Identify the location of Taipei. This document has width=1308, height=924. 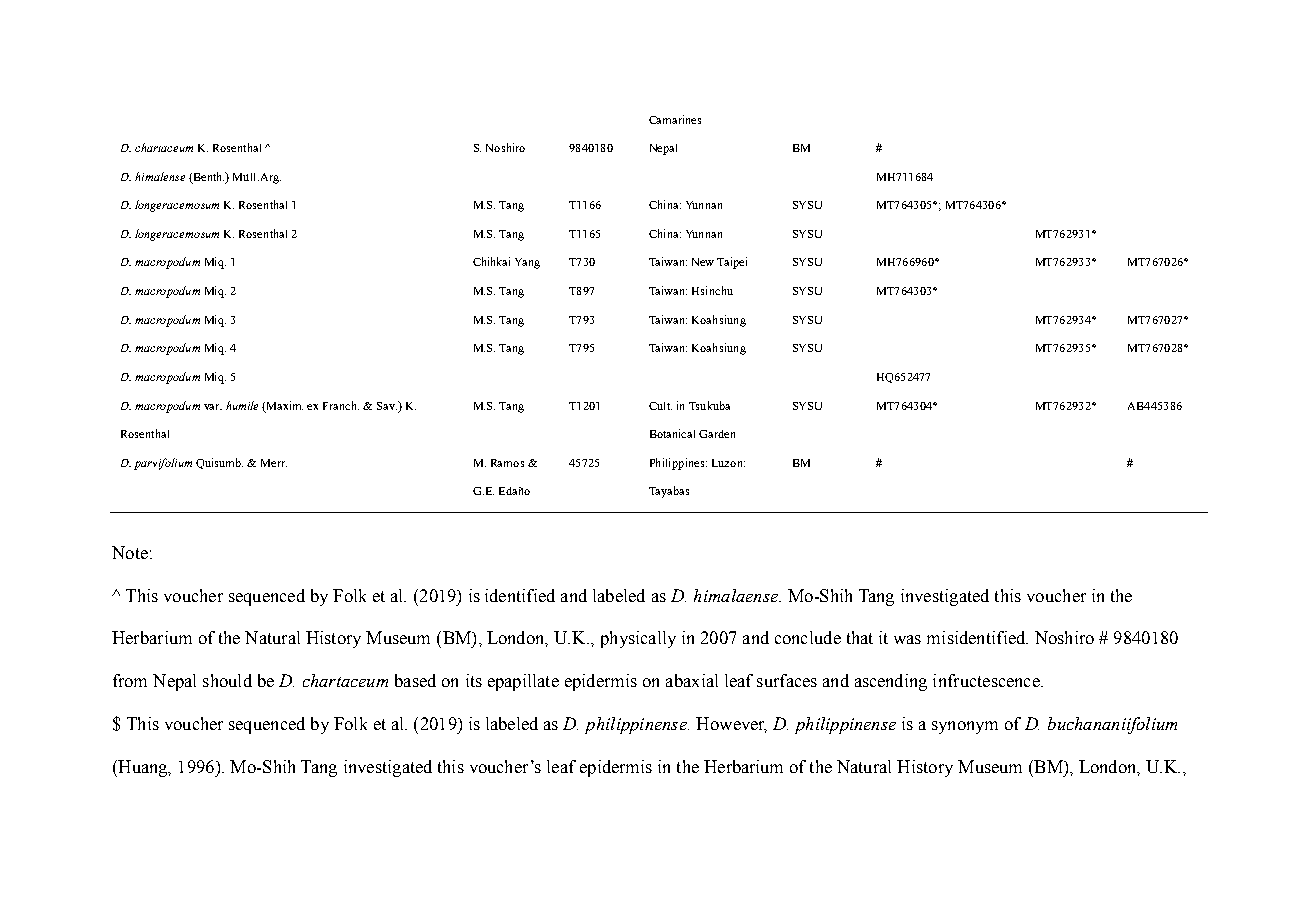
(732, 263).
